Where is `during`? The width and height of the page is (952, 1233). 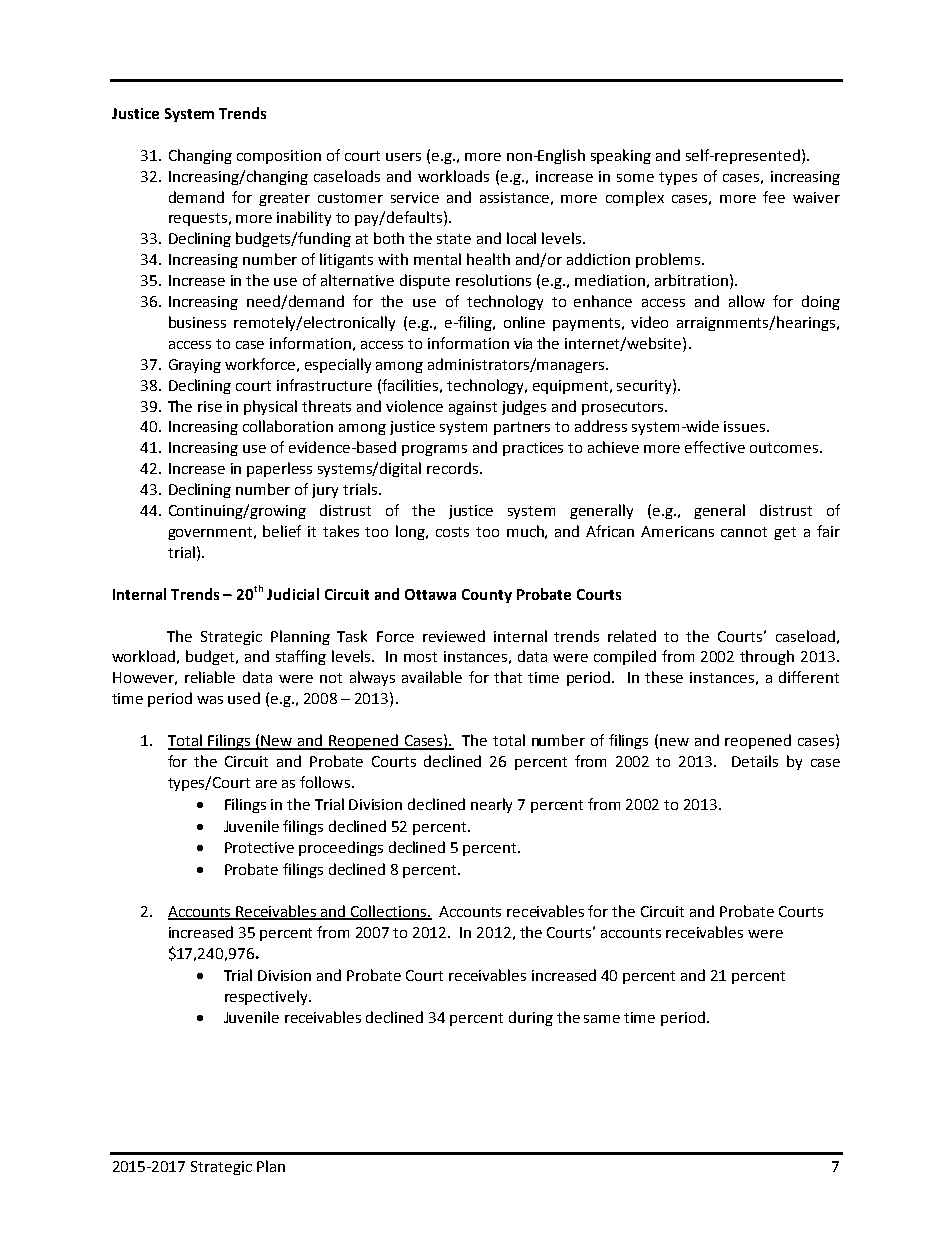
during is located at coordinates (531, 1018).
